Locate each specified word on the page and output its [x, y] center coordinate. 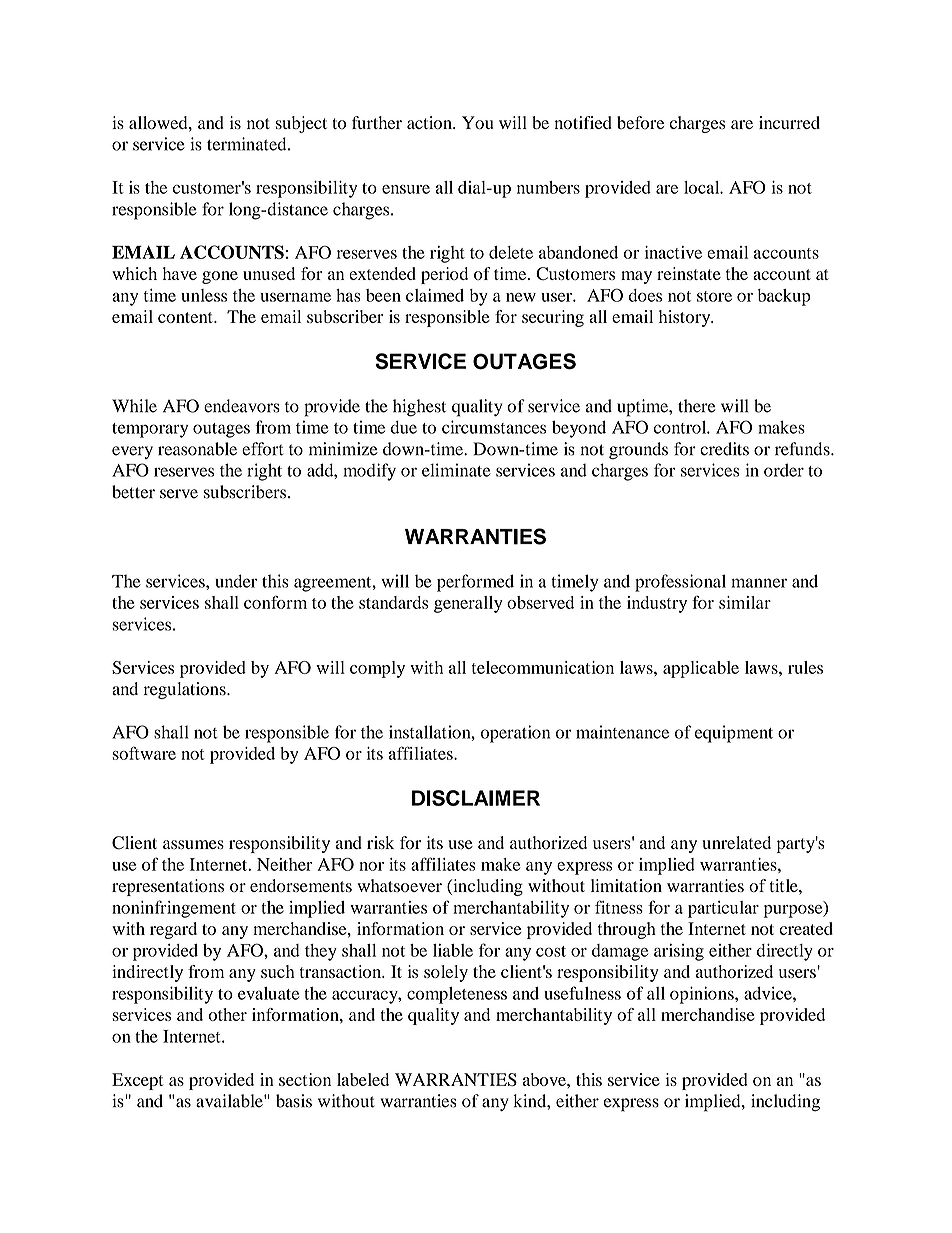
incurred [789, 122]
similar [745, 602]
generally [468, 604]
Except [138, 1081]
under [236, 581]
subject [301, 124]
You [477, 123]
